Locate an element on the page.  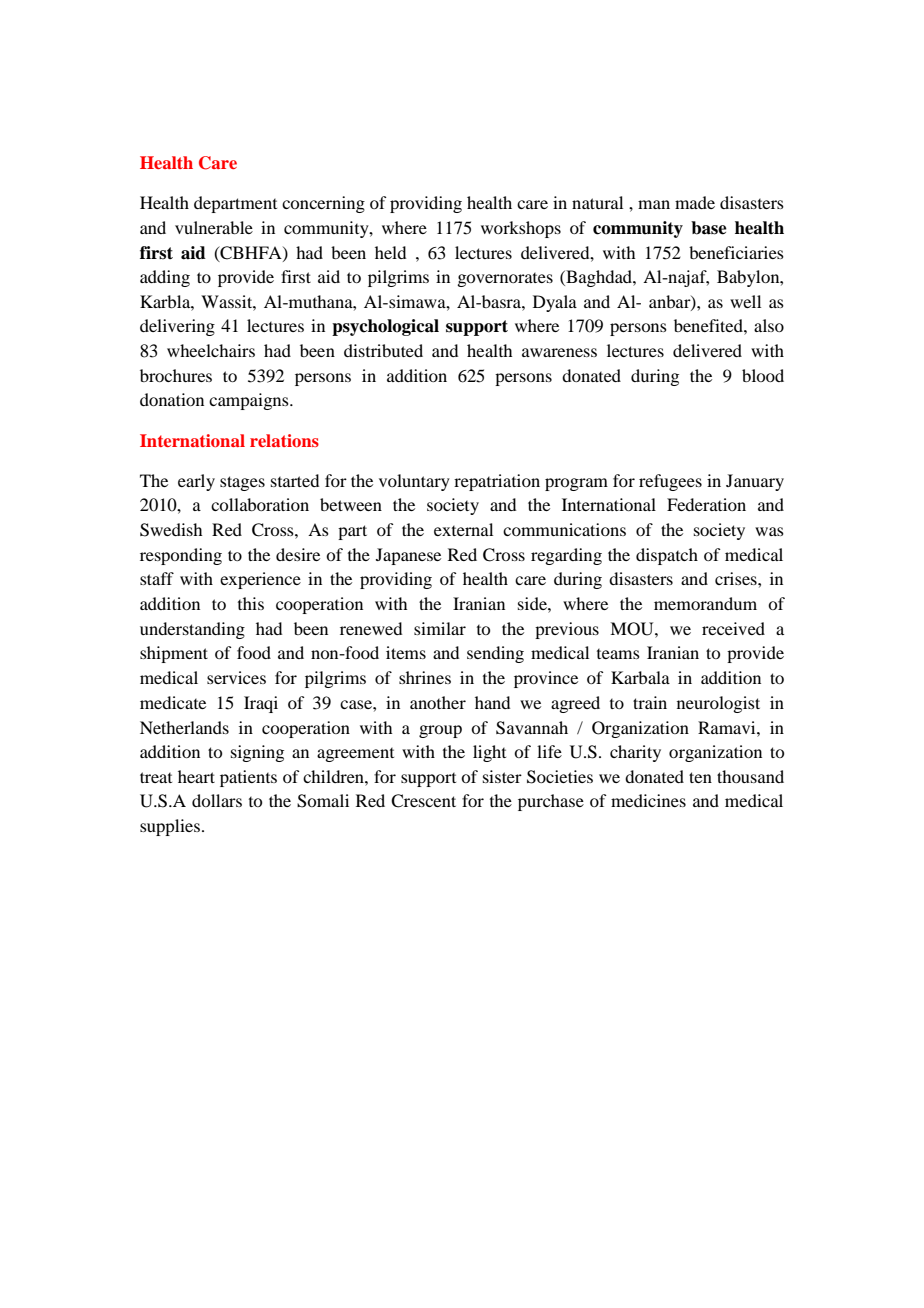
this is located at coordinates (251, 603).
